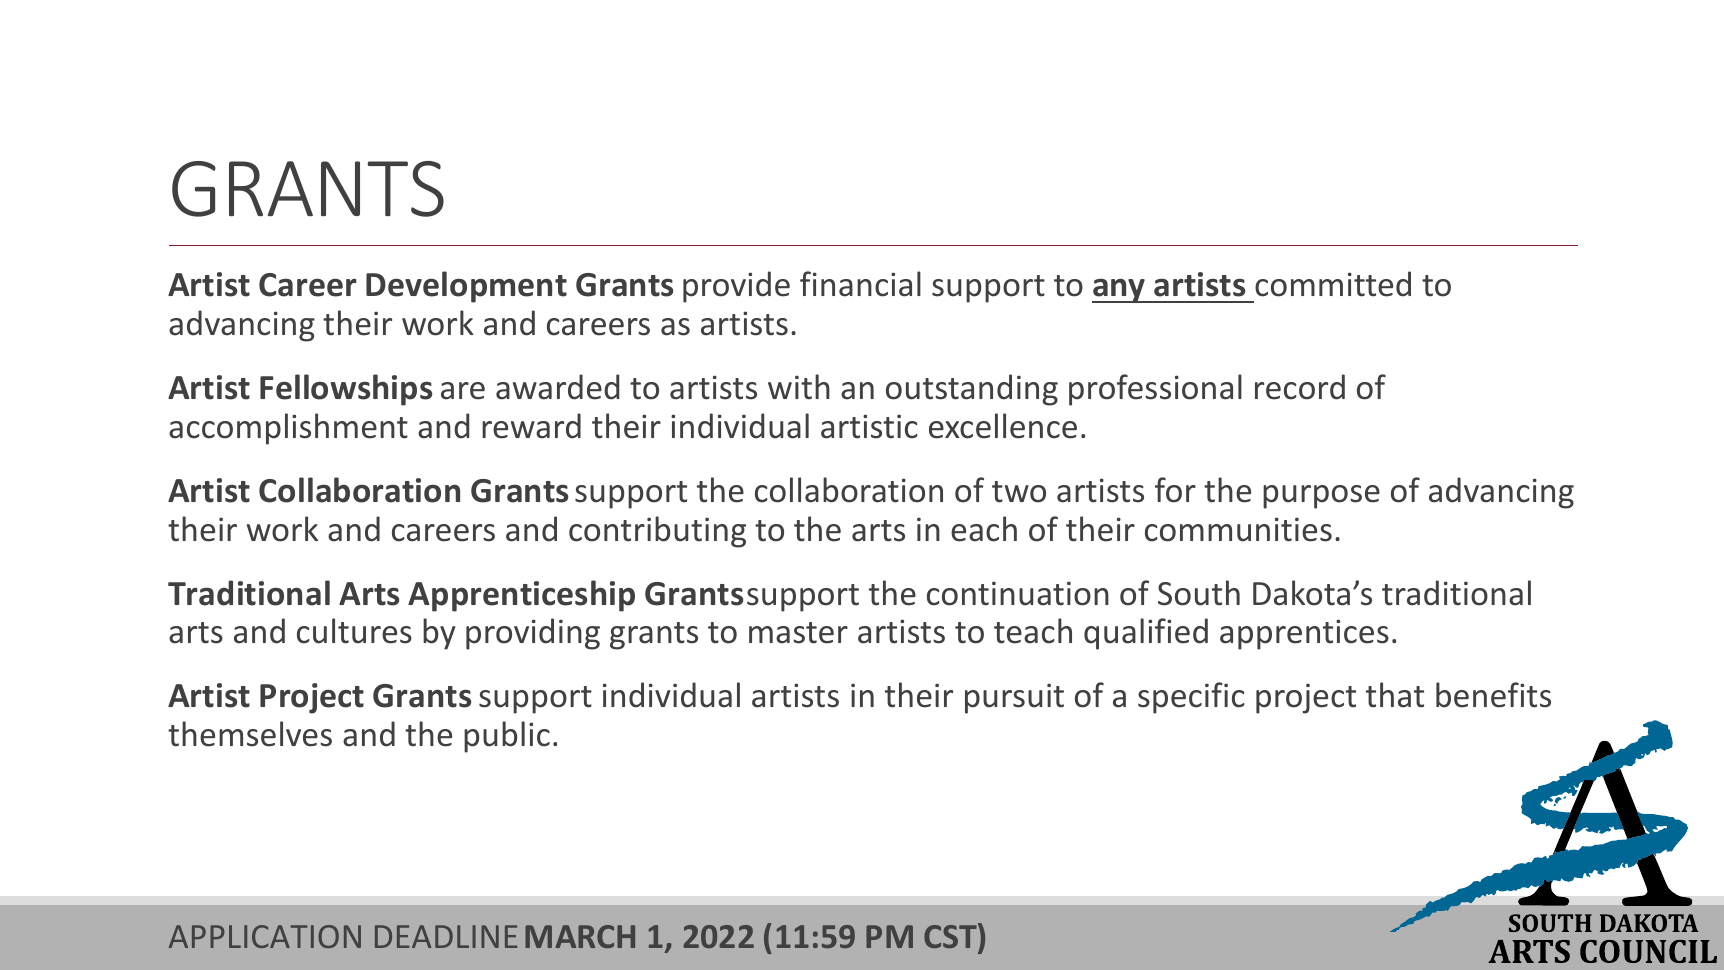 This page has width=1724, height=970. What do you see at coordinates (288, 429) in the page?
I see `accomplishment` at bounding box center [288, 429].
